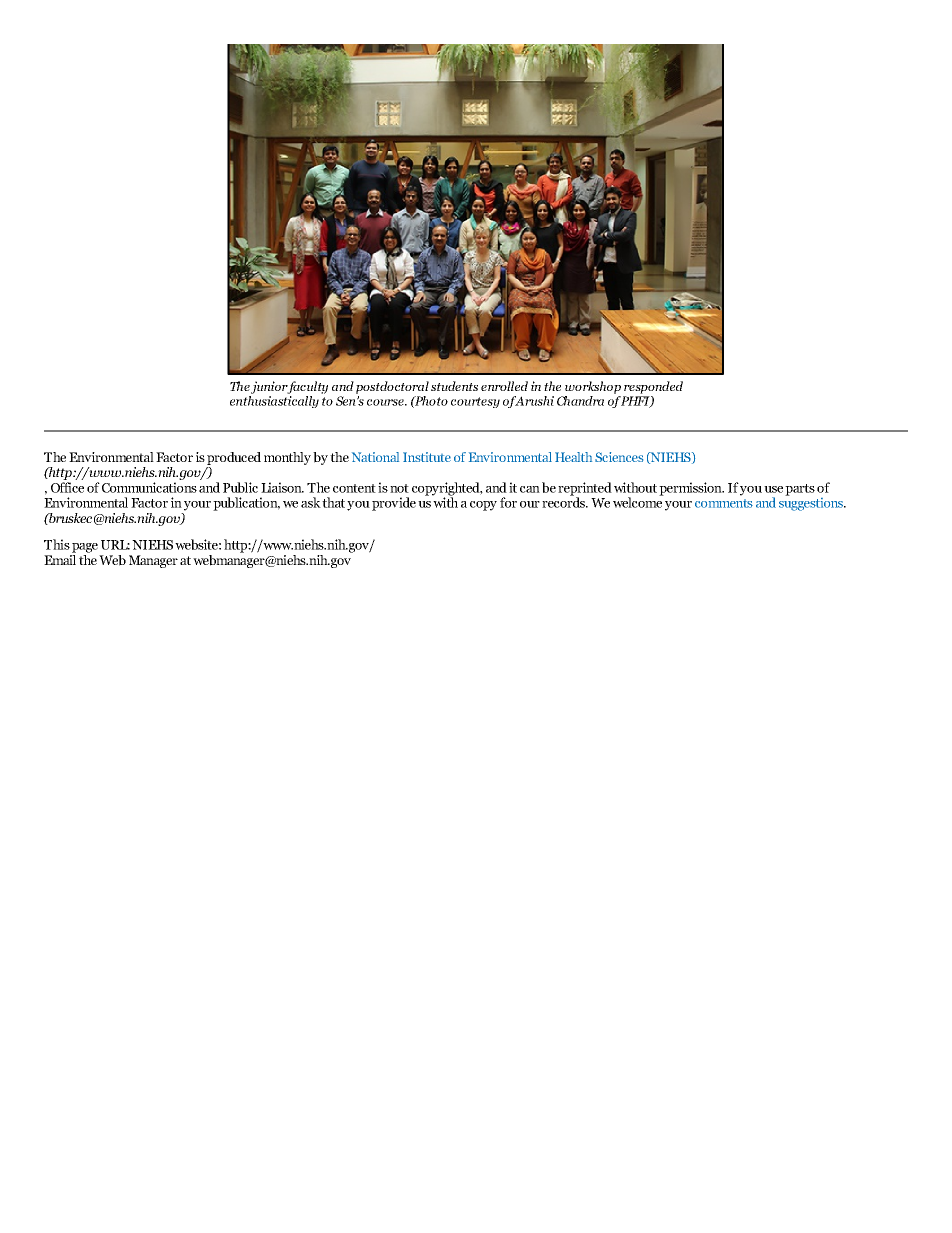 This screenshot has width=952, height=1233. I want to click on page, so click(85, 548).
